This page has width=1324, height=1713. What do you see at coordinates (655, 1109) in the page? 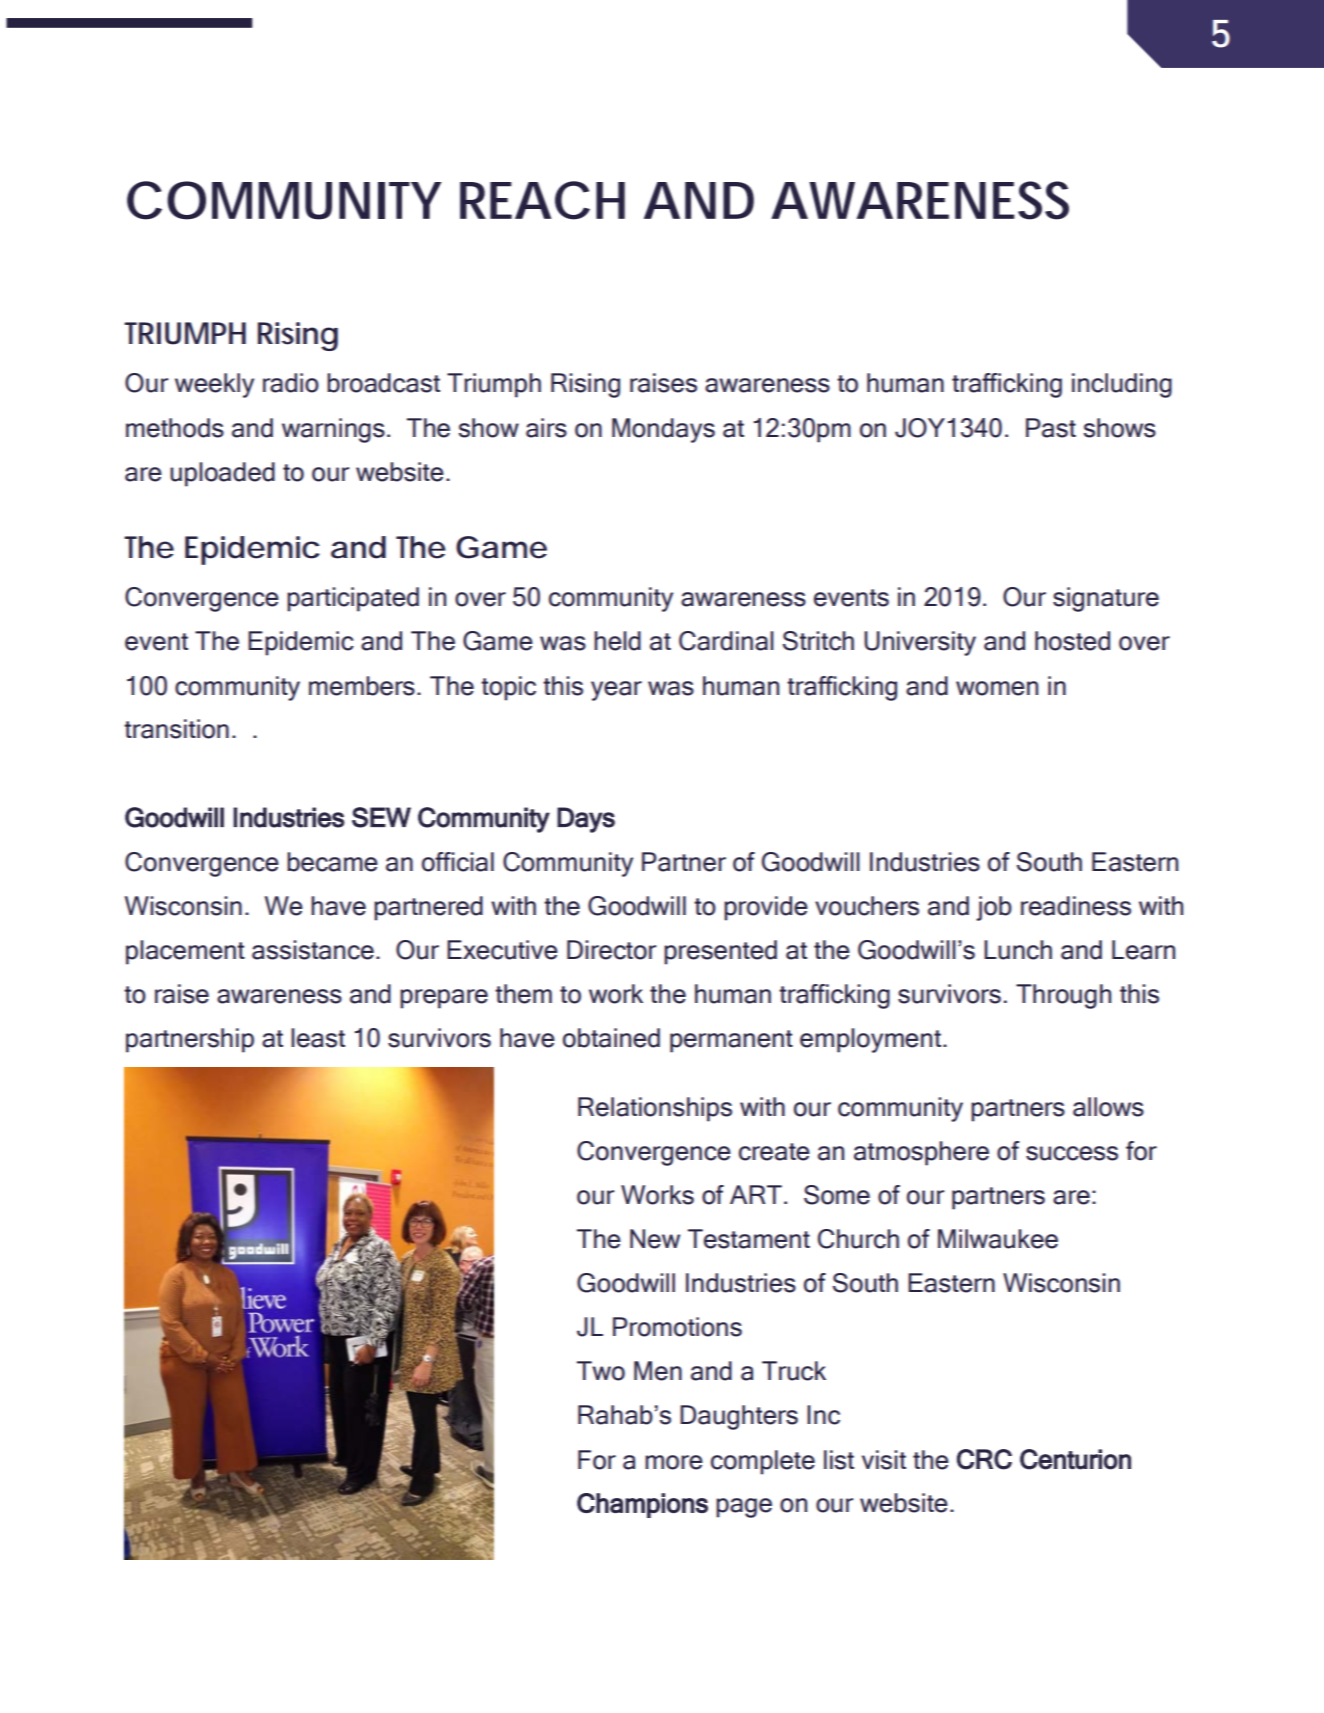
I see `Relationships` at bounding box center [655, 1109].
